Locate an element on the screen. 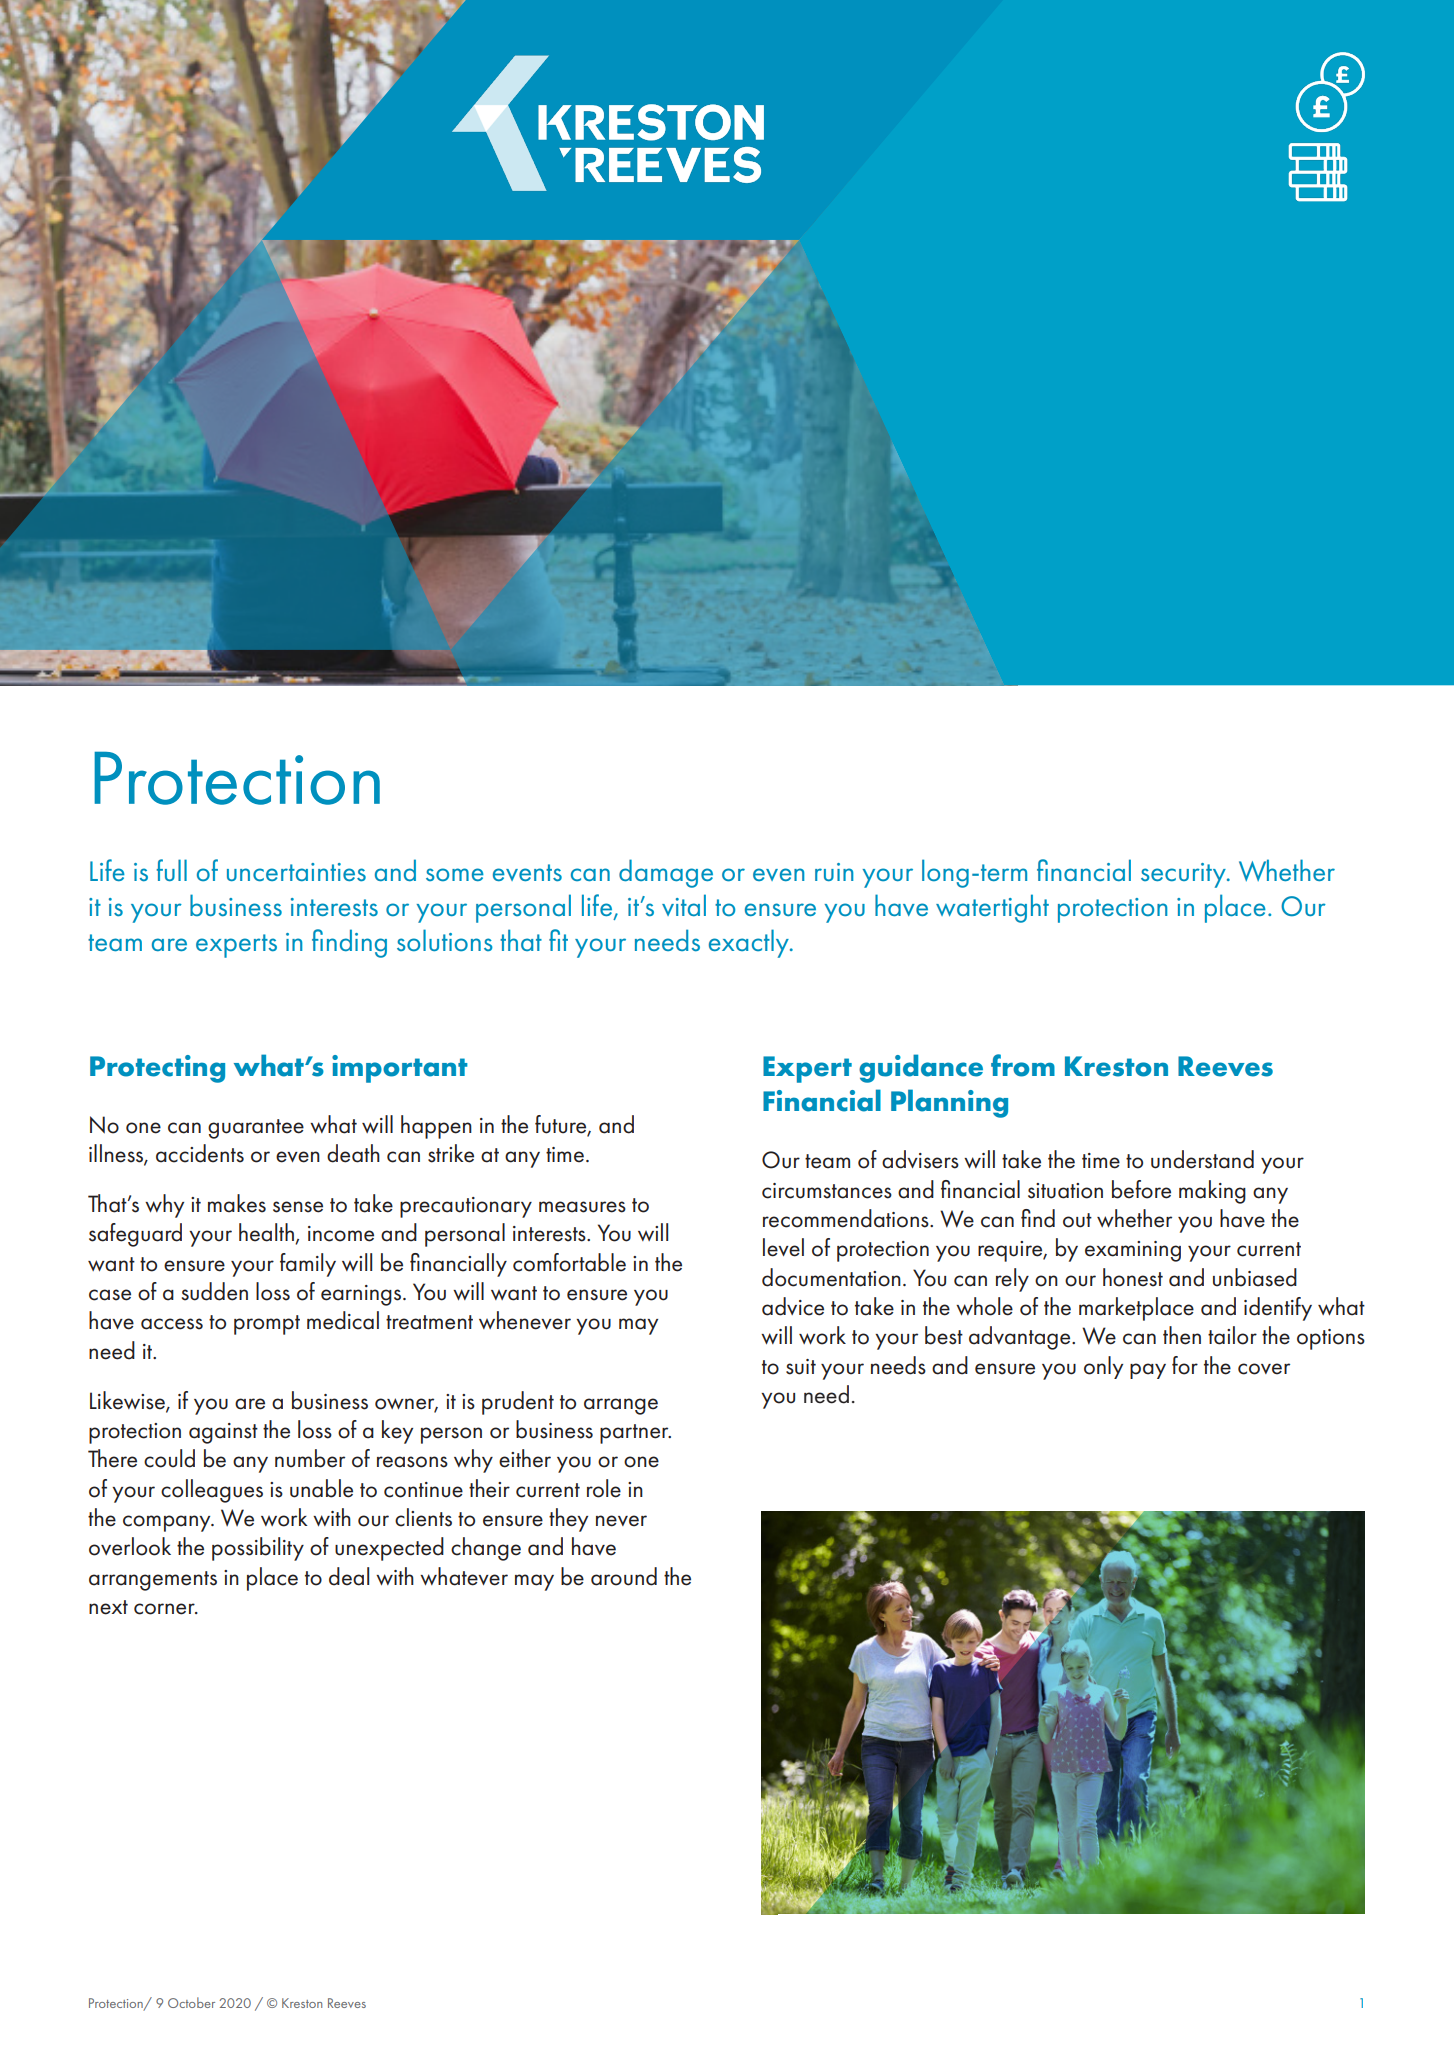  corner is located at coordinates (165, 1609).
